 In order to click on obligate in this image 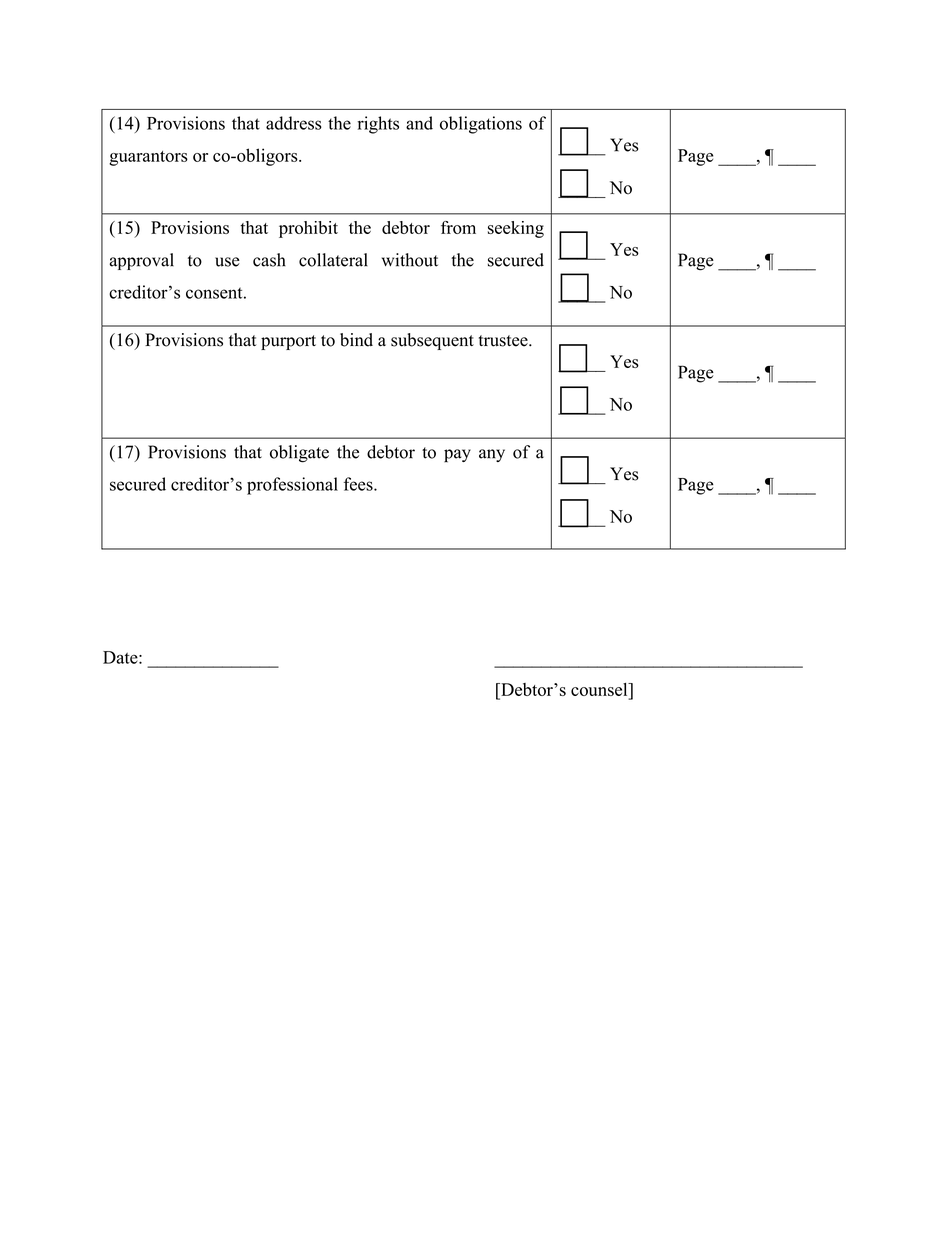, I will do `click(299, 454)`.
